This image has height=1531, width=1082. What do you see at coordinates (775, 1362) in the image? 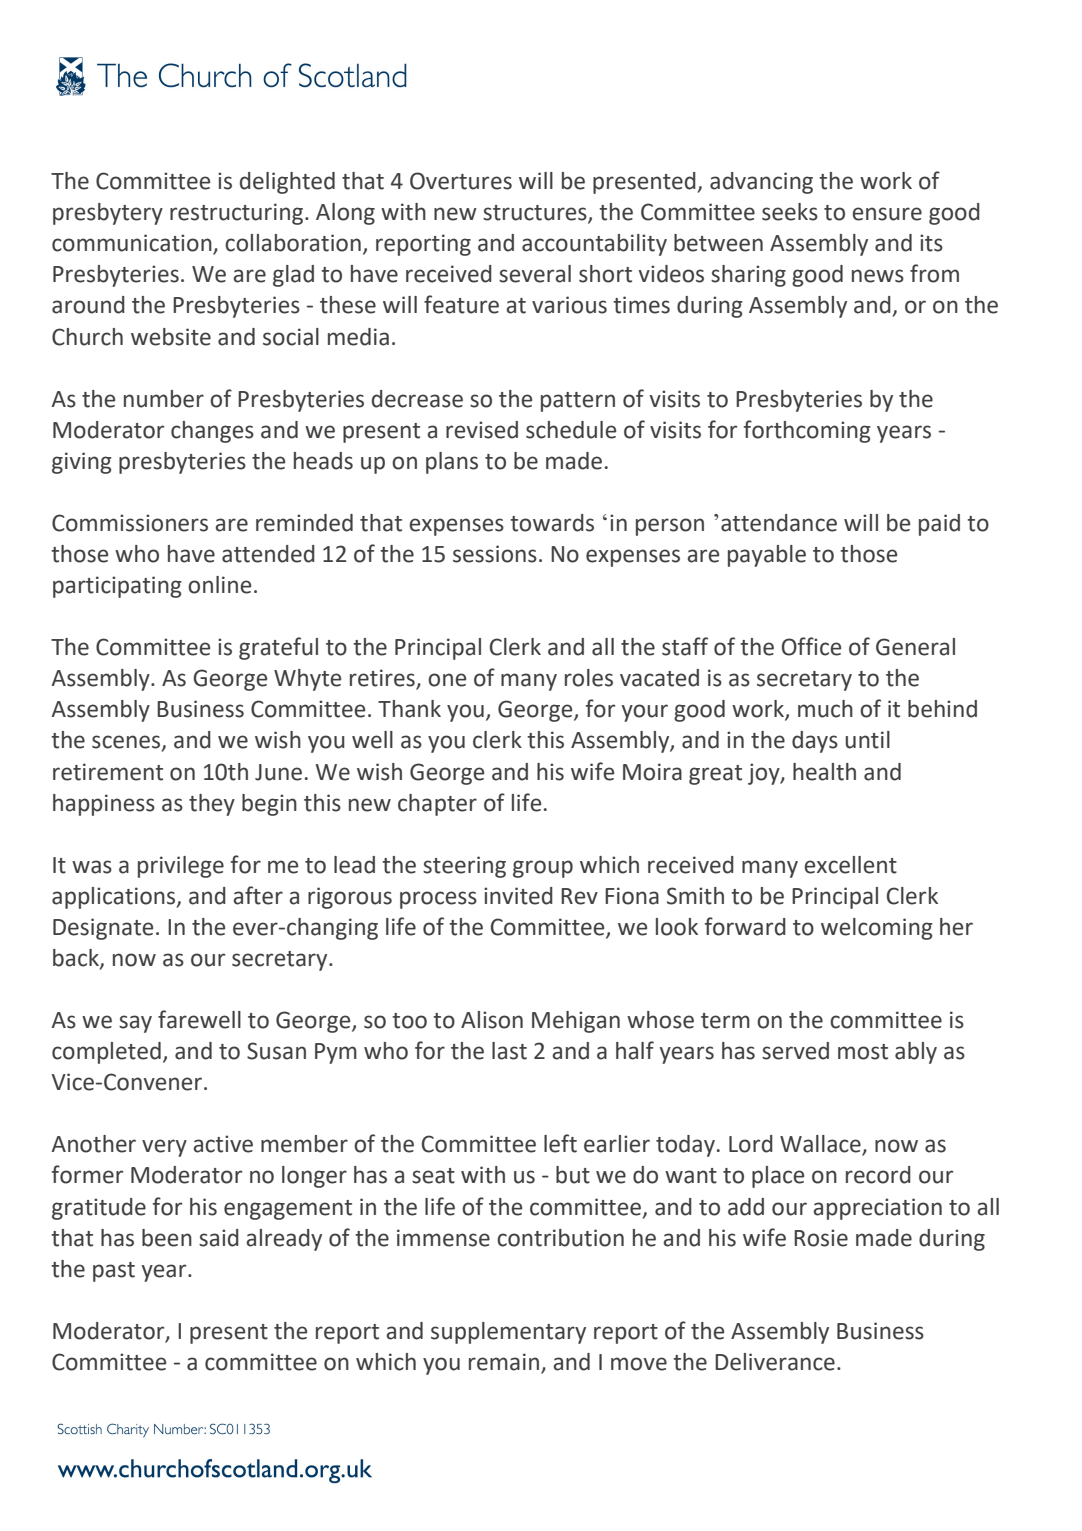
I see `Deliverance` at bounding box center [775, 1362].
